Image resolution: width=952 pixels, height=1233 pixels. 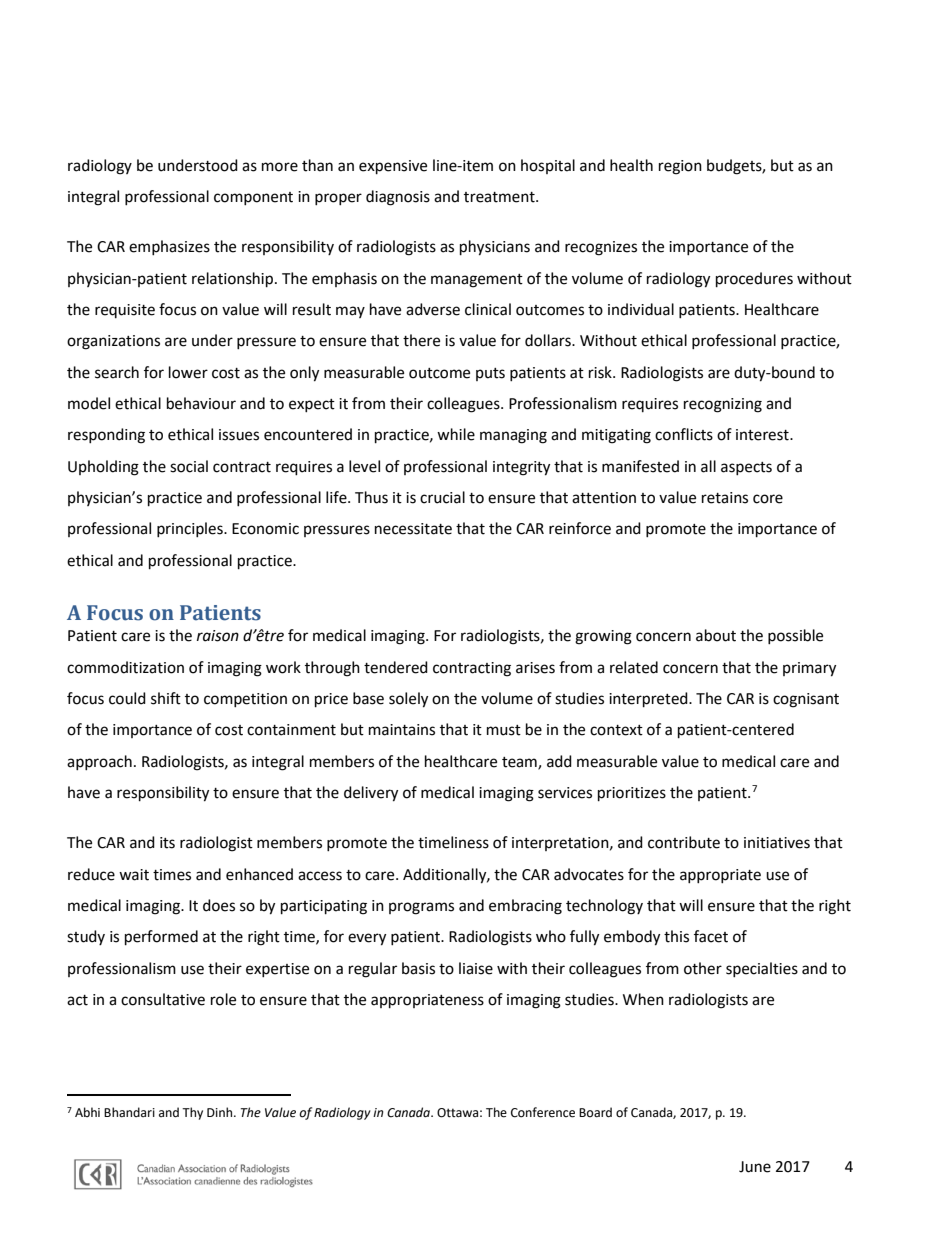 What do you see at coordinates (192, 1113) in the page?
I see `Thy` at bounding box center [192, 1113].
